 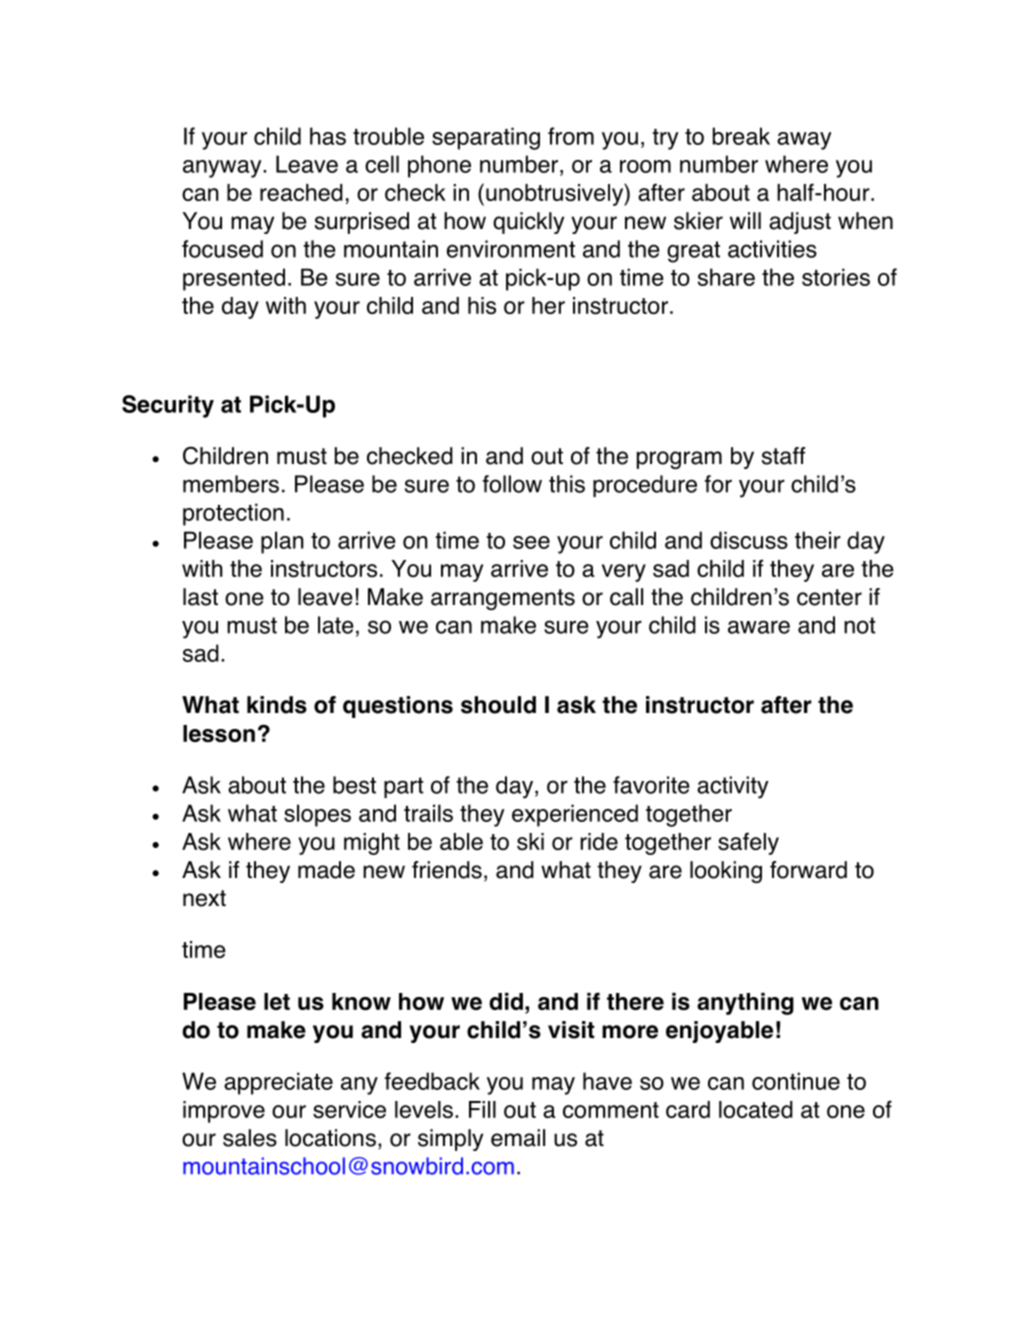 I want to click on separating, so click(x=486, y=138).
